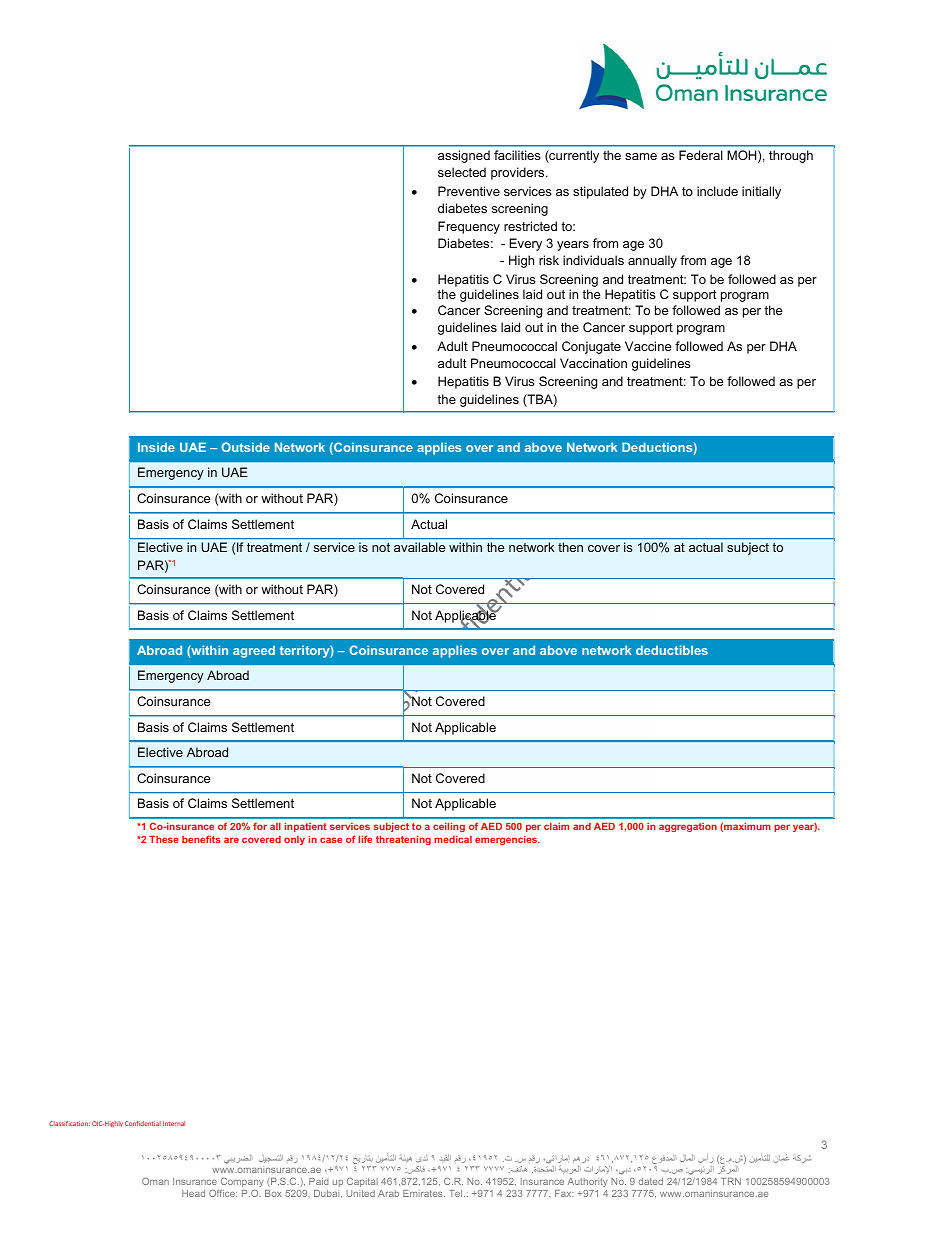  What do you see at coordinates (717, 191) in the image?
I see `include` at bounding box center [717, 191].
